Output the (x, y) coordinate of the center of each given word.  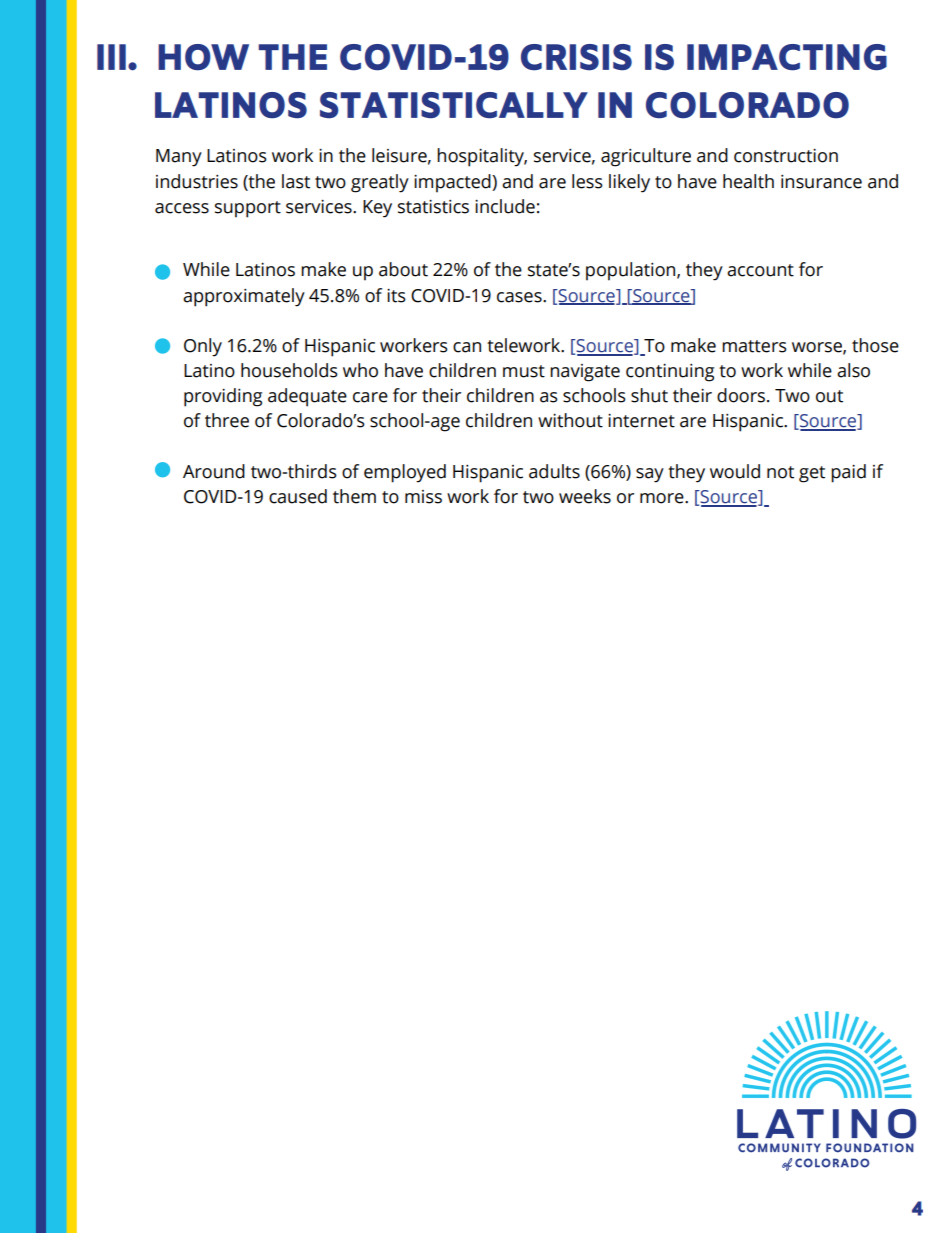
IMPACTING (787, 57)
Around (214, 471)
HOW (203, 57)
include (505, 206)
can (467, 347)
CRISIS (576, 57)
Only (203, 347)
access (182, 208)
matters (754, 346)
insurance (821, 182)
